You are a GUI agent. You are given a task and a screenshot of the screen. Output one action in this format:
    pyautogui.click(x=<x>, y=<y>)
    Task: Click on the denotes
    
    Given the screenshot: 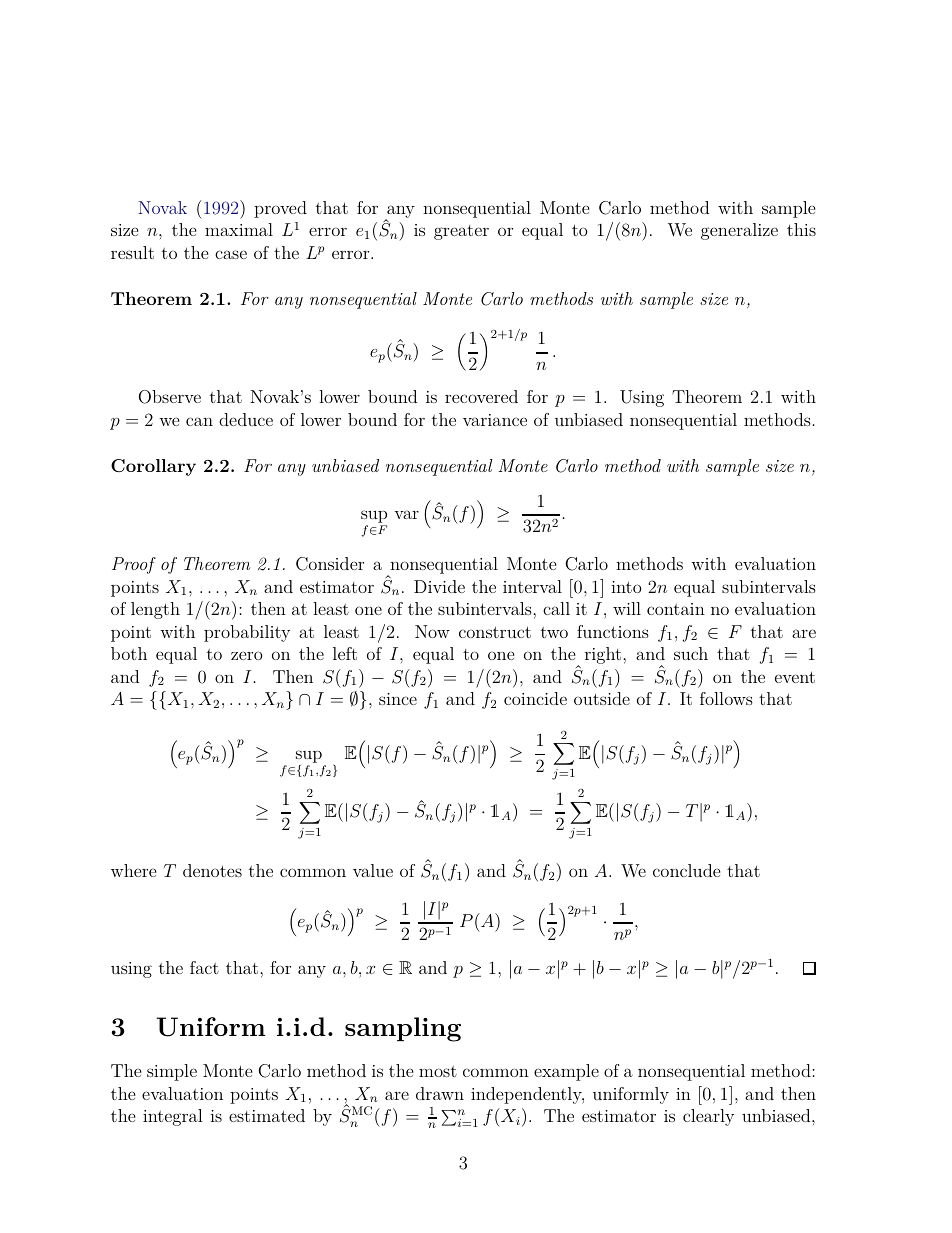 What is the action you would take?
    pyautogui.click(x=212, y=870)
